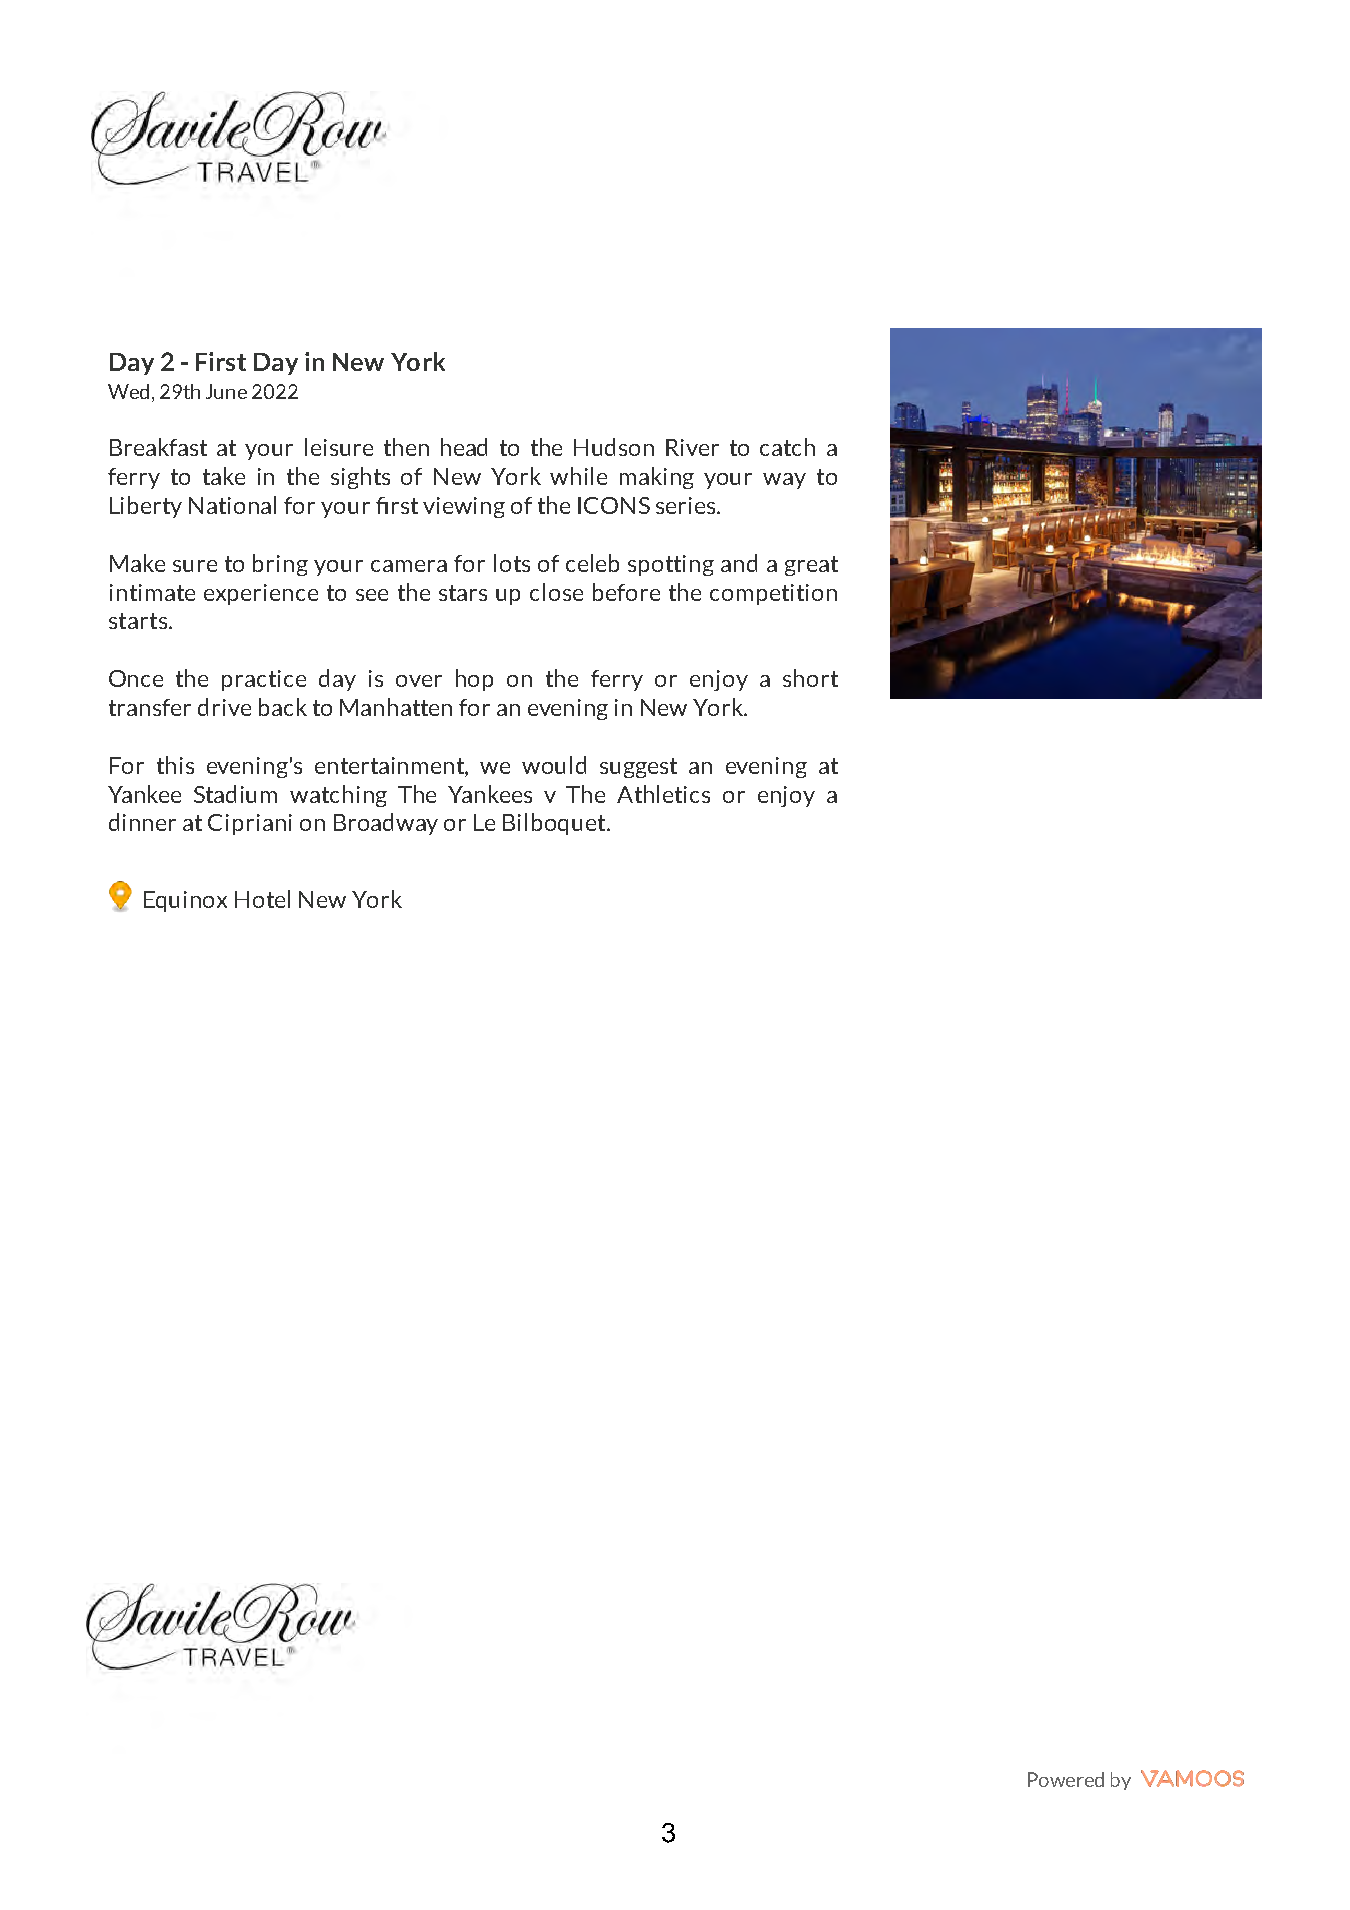 The width and height of the screenshot is (1350, 1910). Describe the element at coordinates (663, 794) in the screenshot. I see `Athletics` at that location.
